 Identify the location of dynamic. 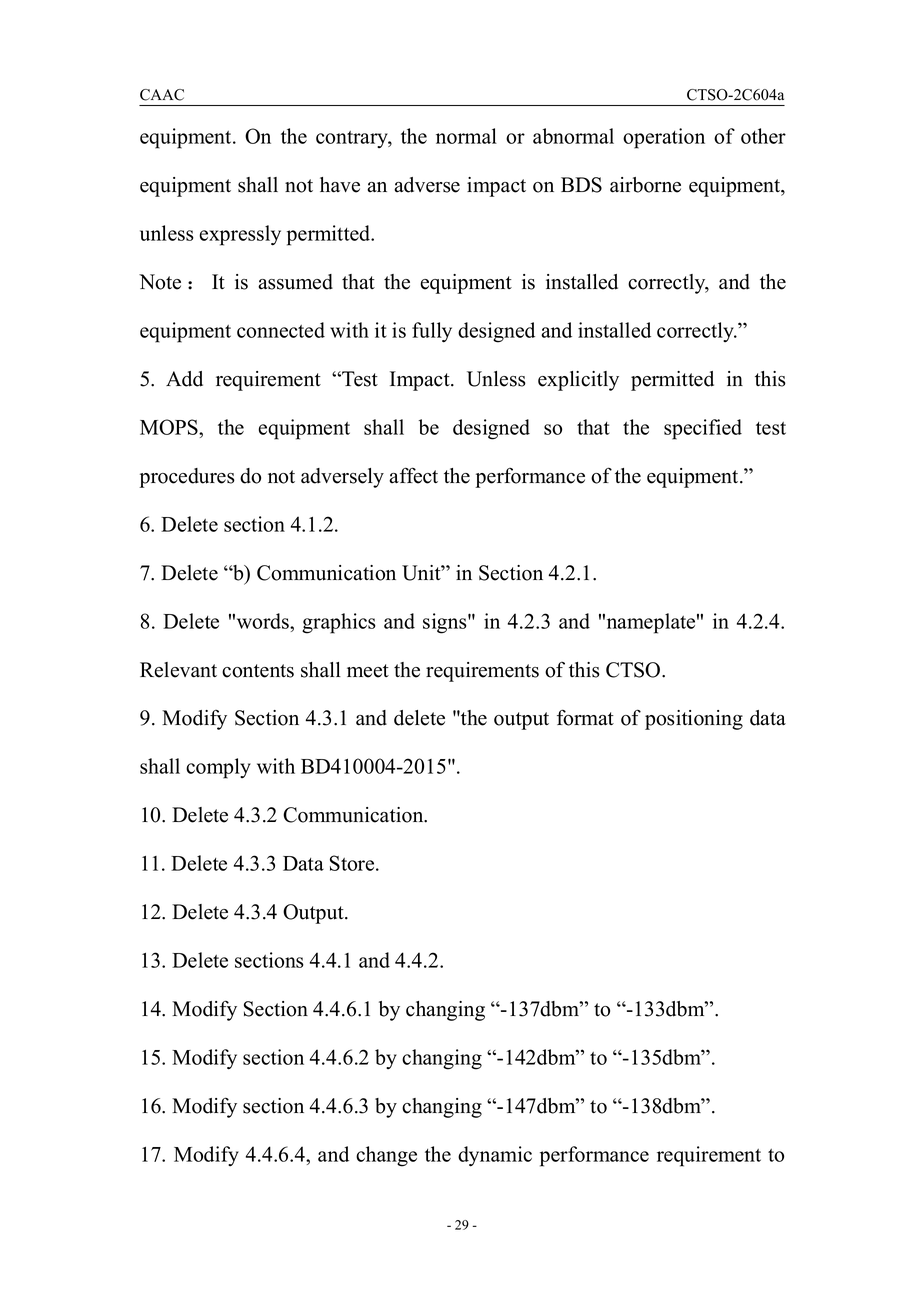
(495, 1156).
